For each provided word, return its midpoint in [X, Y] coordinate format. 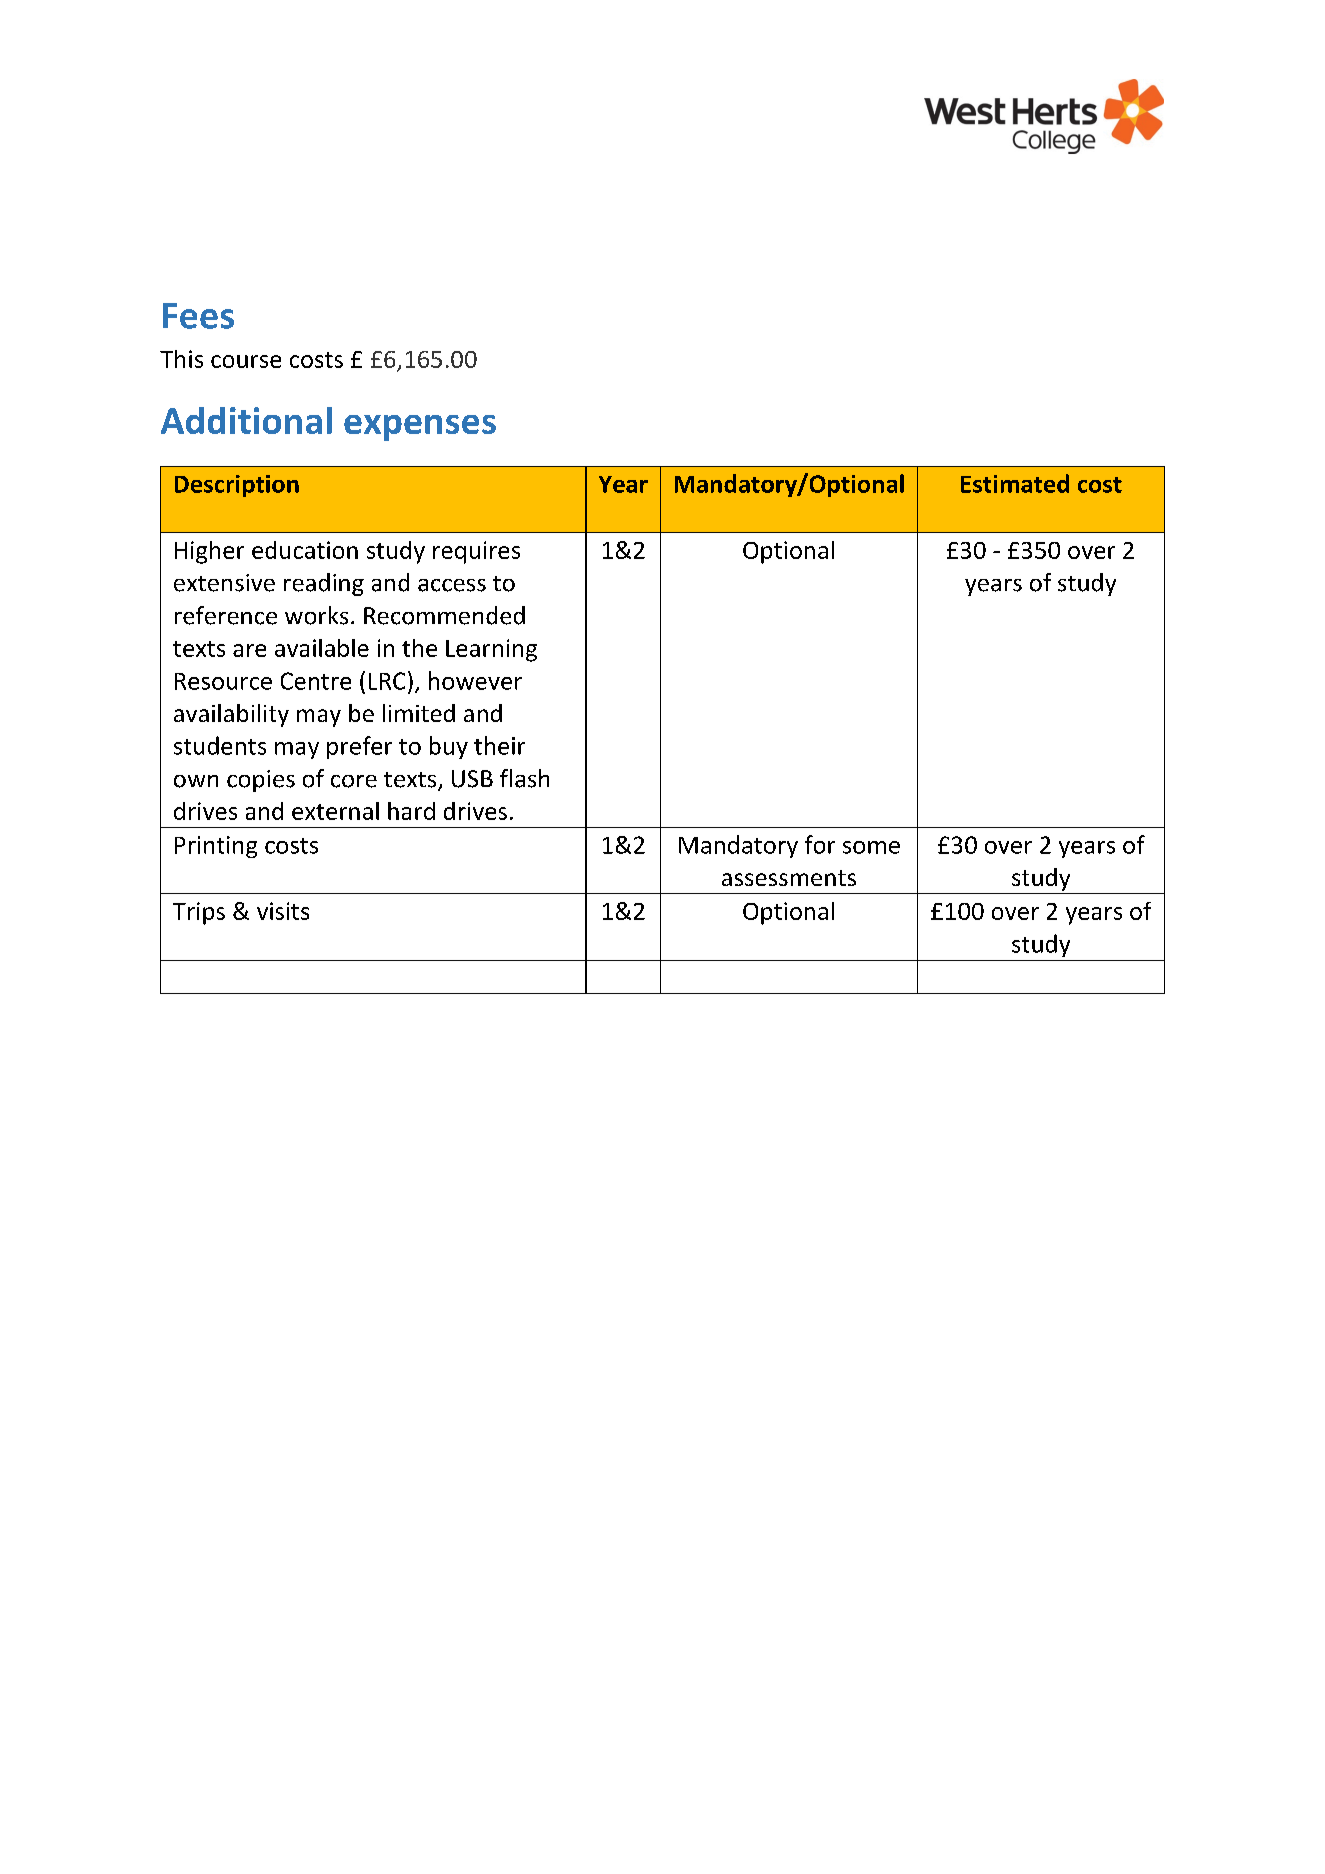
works [316, 615]
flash [524, 778]
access [452, 585]
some [871, 847]
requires [476, 552]
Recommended [444, 615]
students [220, 745]
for [820, 844]
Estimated [1015, 483]
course [246, 361]
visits [283, 911]
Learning [491, 650]
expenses [420, 428]
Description [237, 486]
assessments [789, 878]
